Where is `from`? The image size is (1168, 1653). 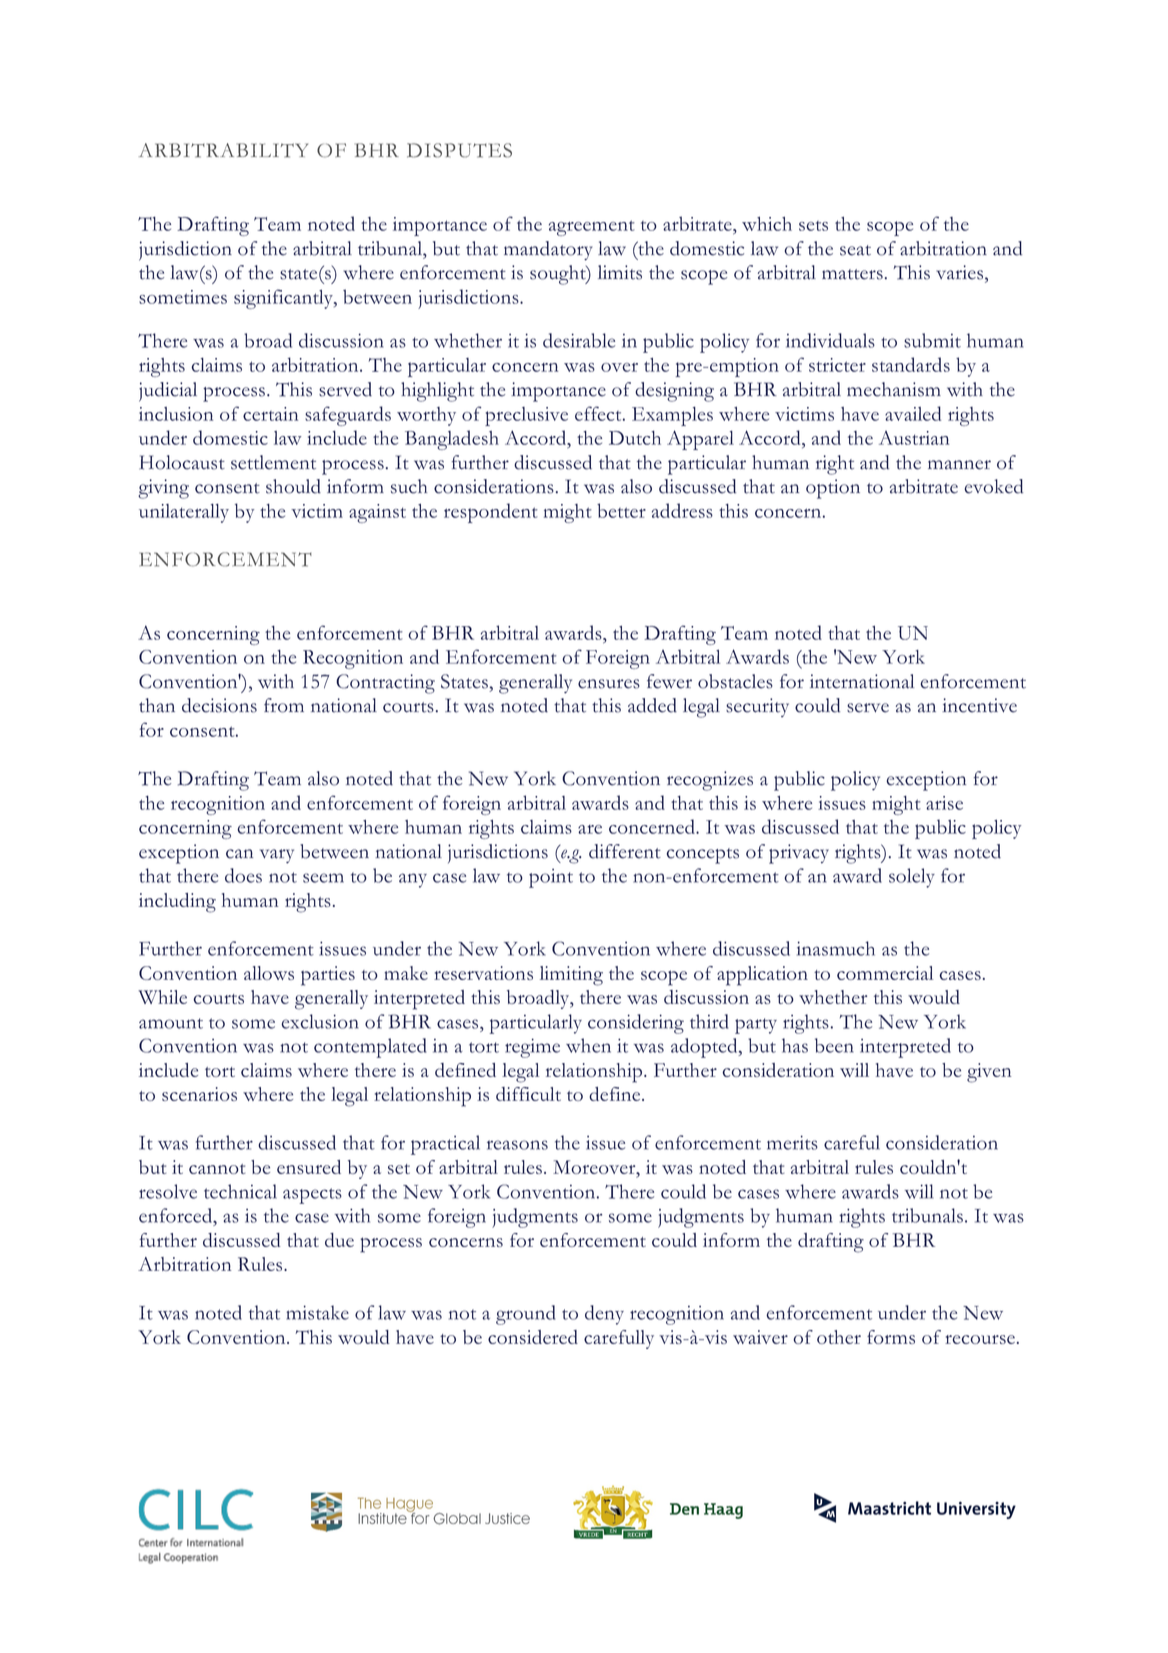
from is located at coordinates (284, 705).
